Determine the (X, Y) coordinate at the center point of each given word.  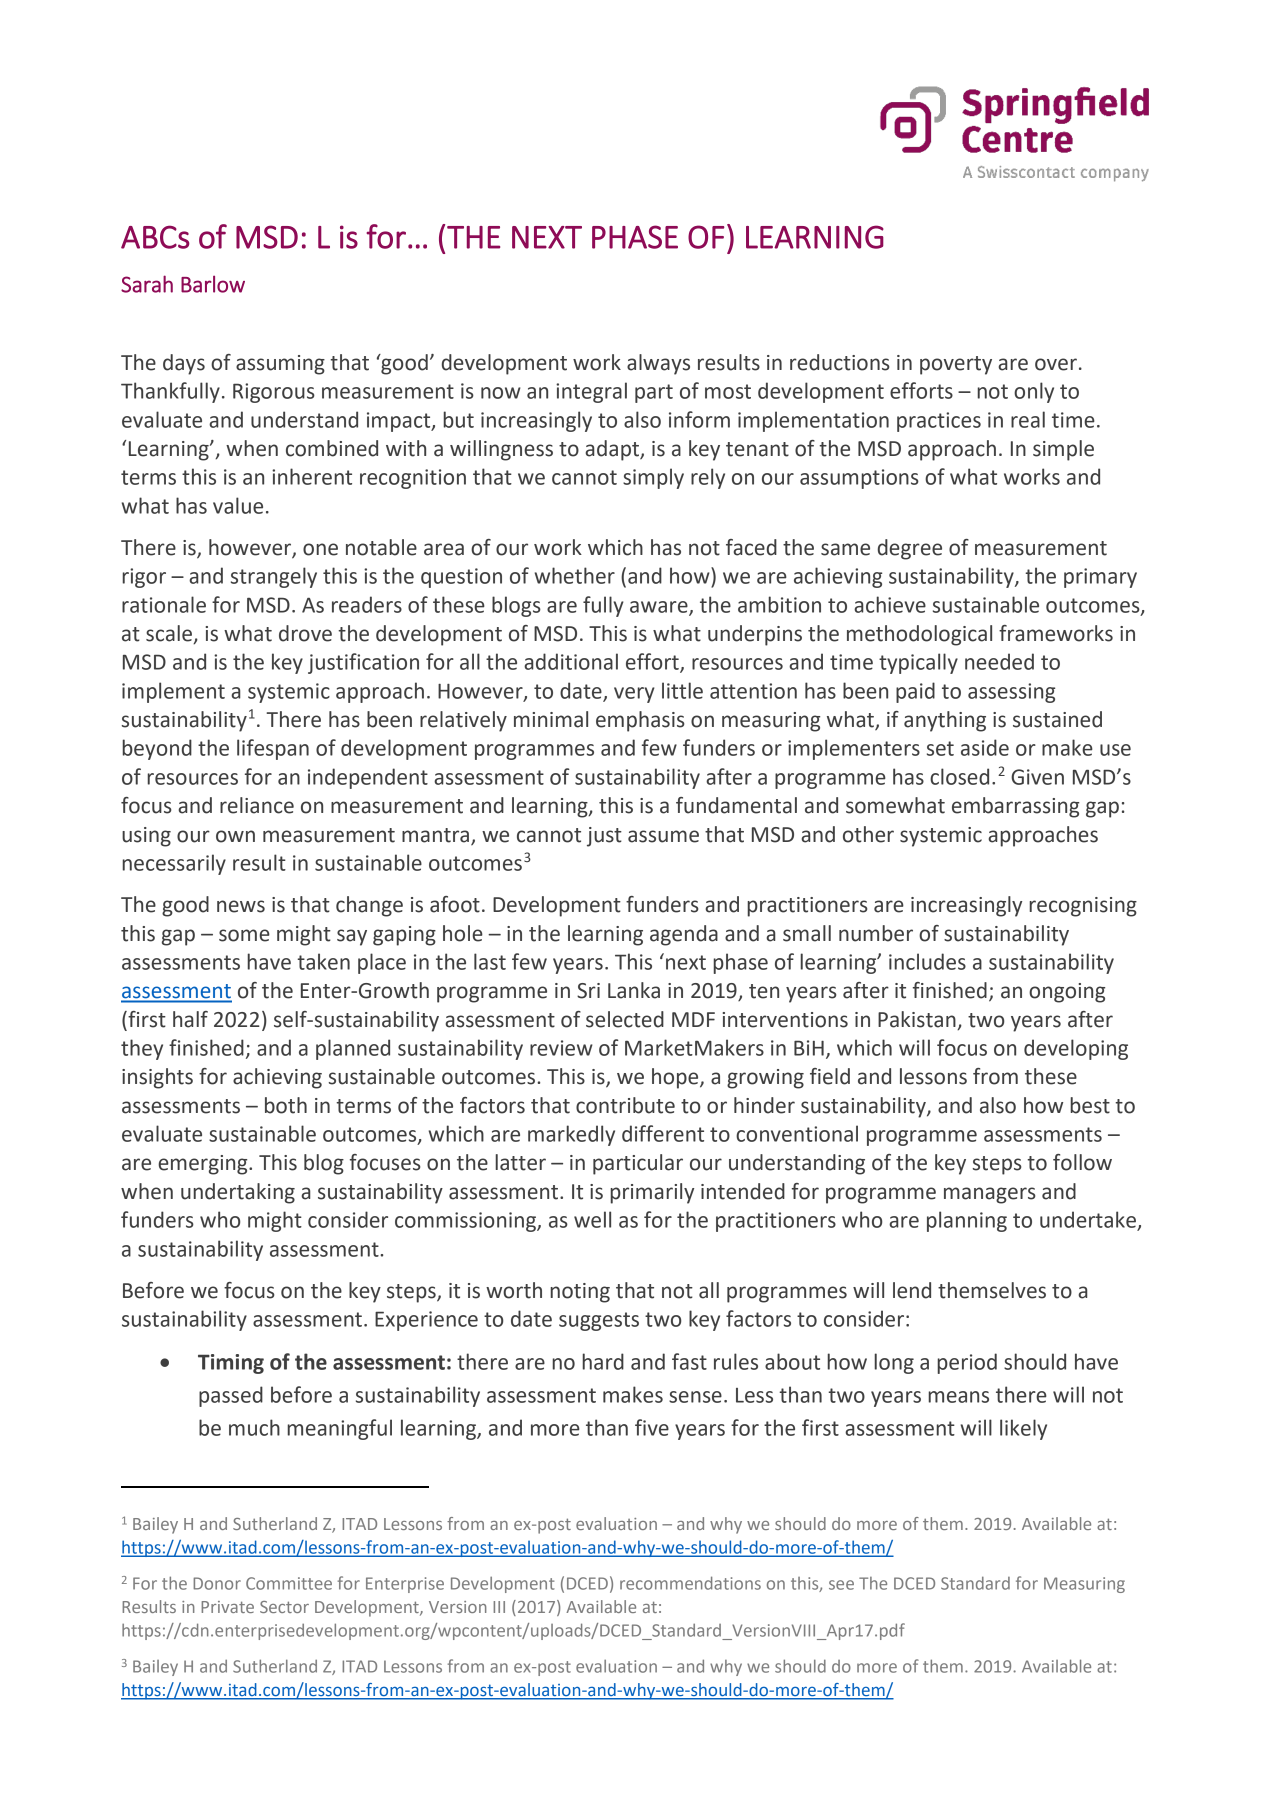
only (1034, 392)
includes (927, 961)
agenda (684, 935)
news (241, 906)
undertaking (238, 1193)
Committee (289, 1583)
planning (967, 1221)
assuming (280, 365)
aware (660, 608)
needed (999, 661)
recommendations (690, 1583)
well (592, 1219)
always (658, 364)
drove (305, 633)
